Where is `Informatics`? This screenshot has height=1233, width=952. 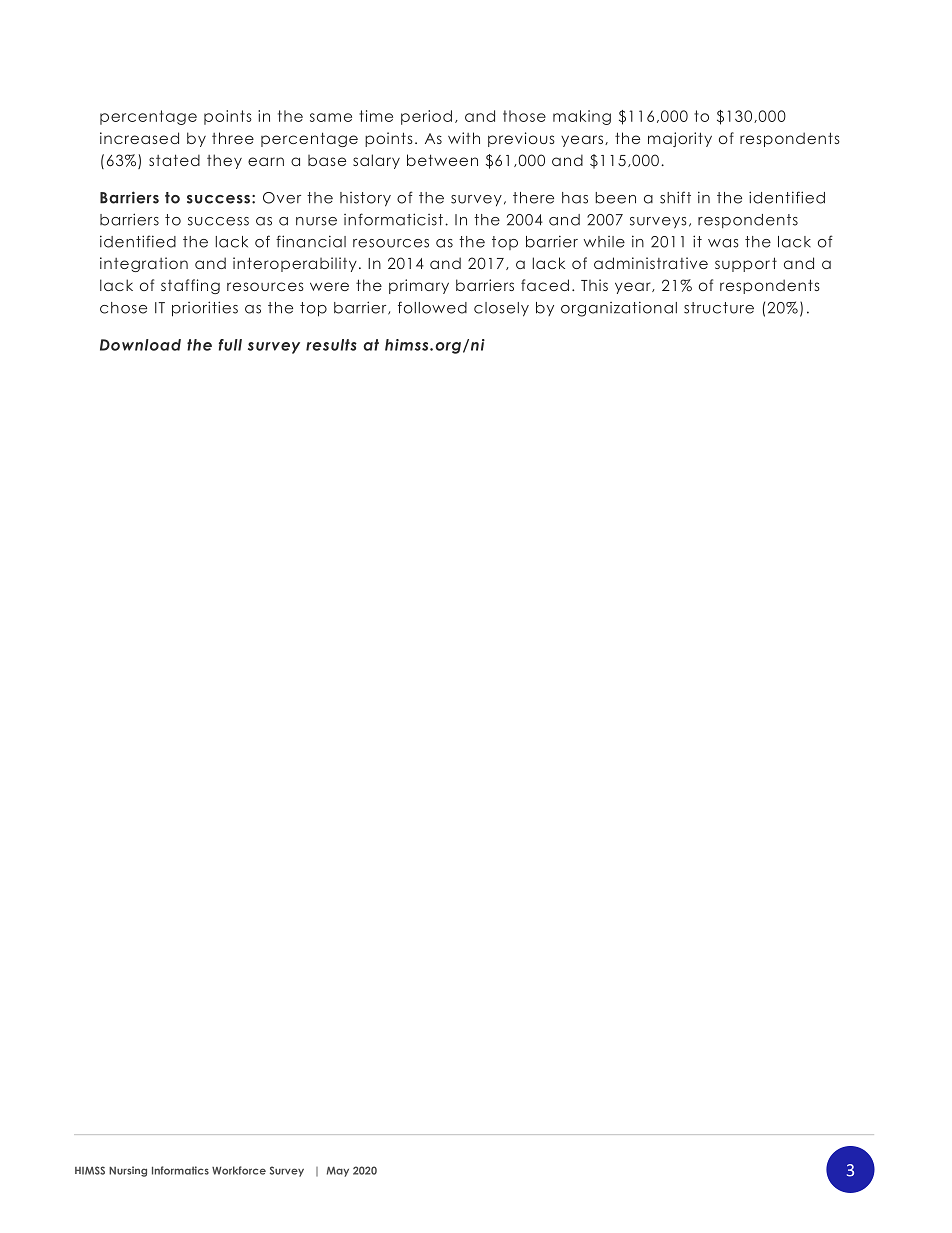
Informatics is located at coordinates (180, 1170).
